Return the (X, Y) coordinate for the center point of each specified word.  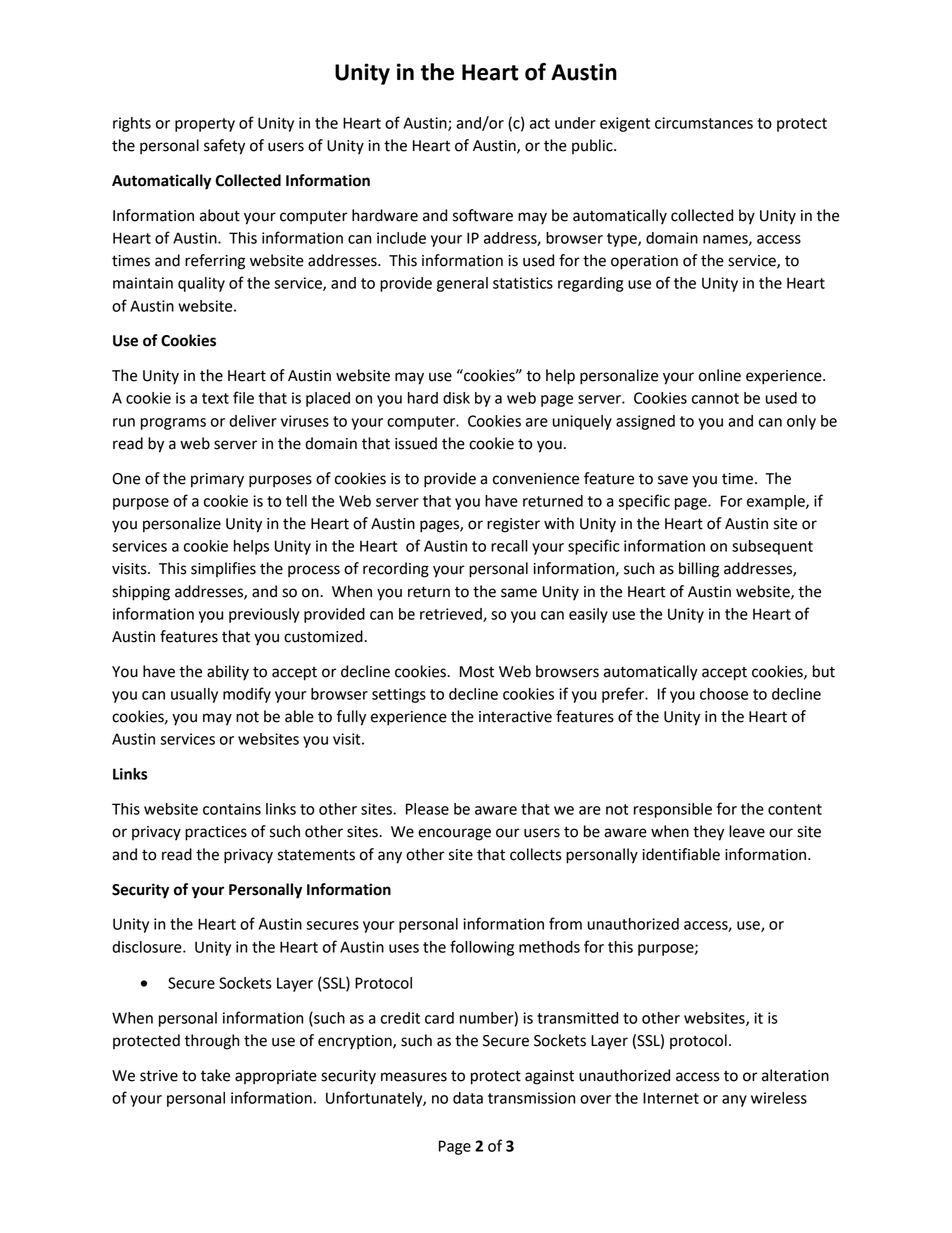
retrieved (452, 615)
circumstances (704, 123)
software (483, 215)
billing (699, 570)
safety (224, 147)
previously (264, 615)
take (215, 1075)
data (468, 1098)
